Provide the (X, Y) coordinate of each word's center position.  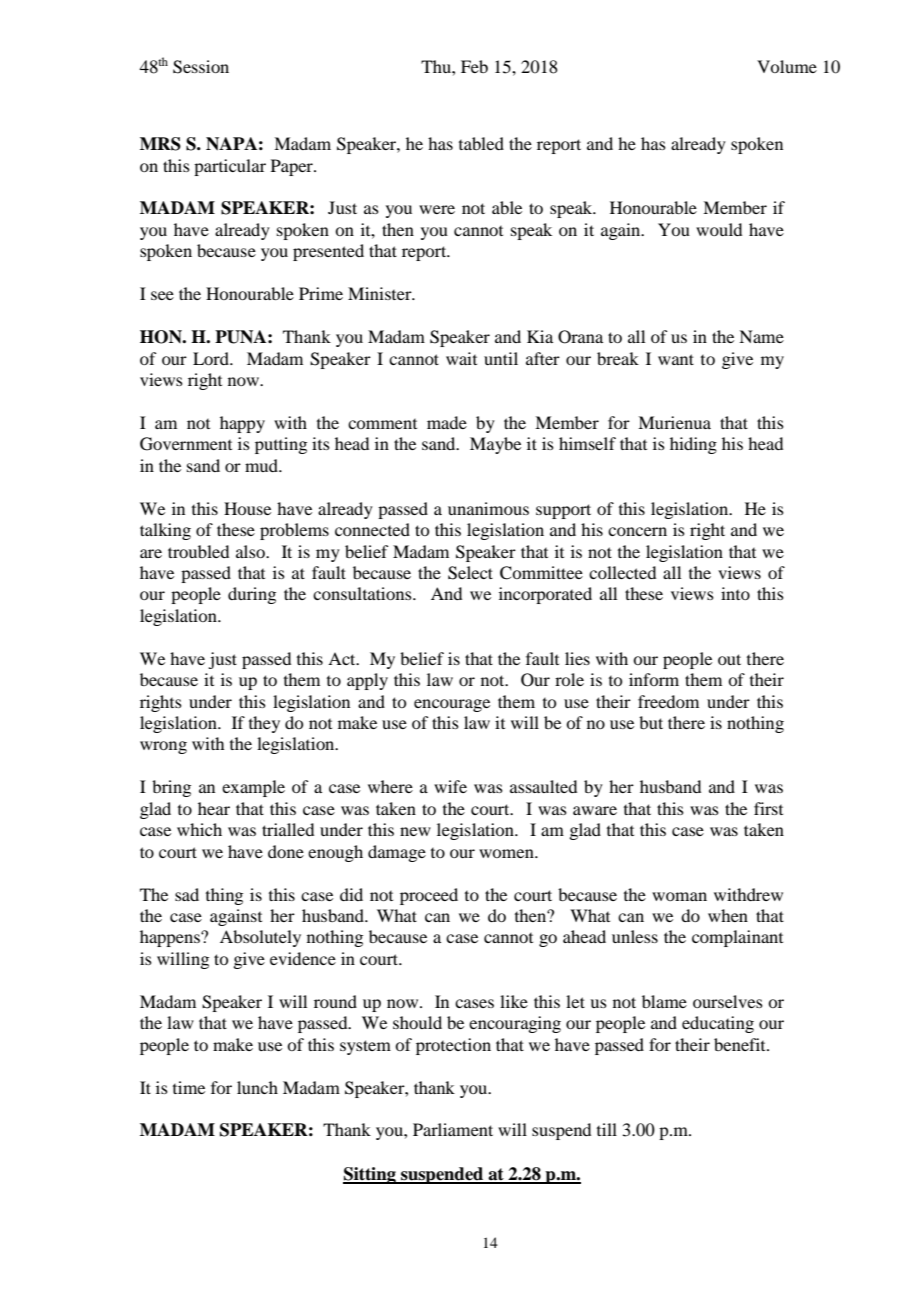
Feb (474, 66)
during (252, 595)
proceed (429, 896)
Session (201, 67)
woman (679, 896)
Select (470, 573)
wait (461, 358)
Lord (212, 358)
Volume (787, 66)
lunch (257, 1087)
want (676, 359)
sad (187, 894)
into (735, 593)
